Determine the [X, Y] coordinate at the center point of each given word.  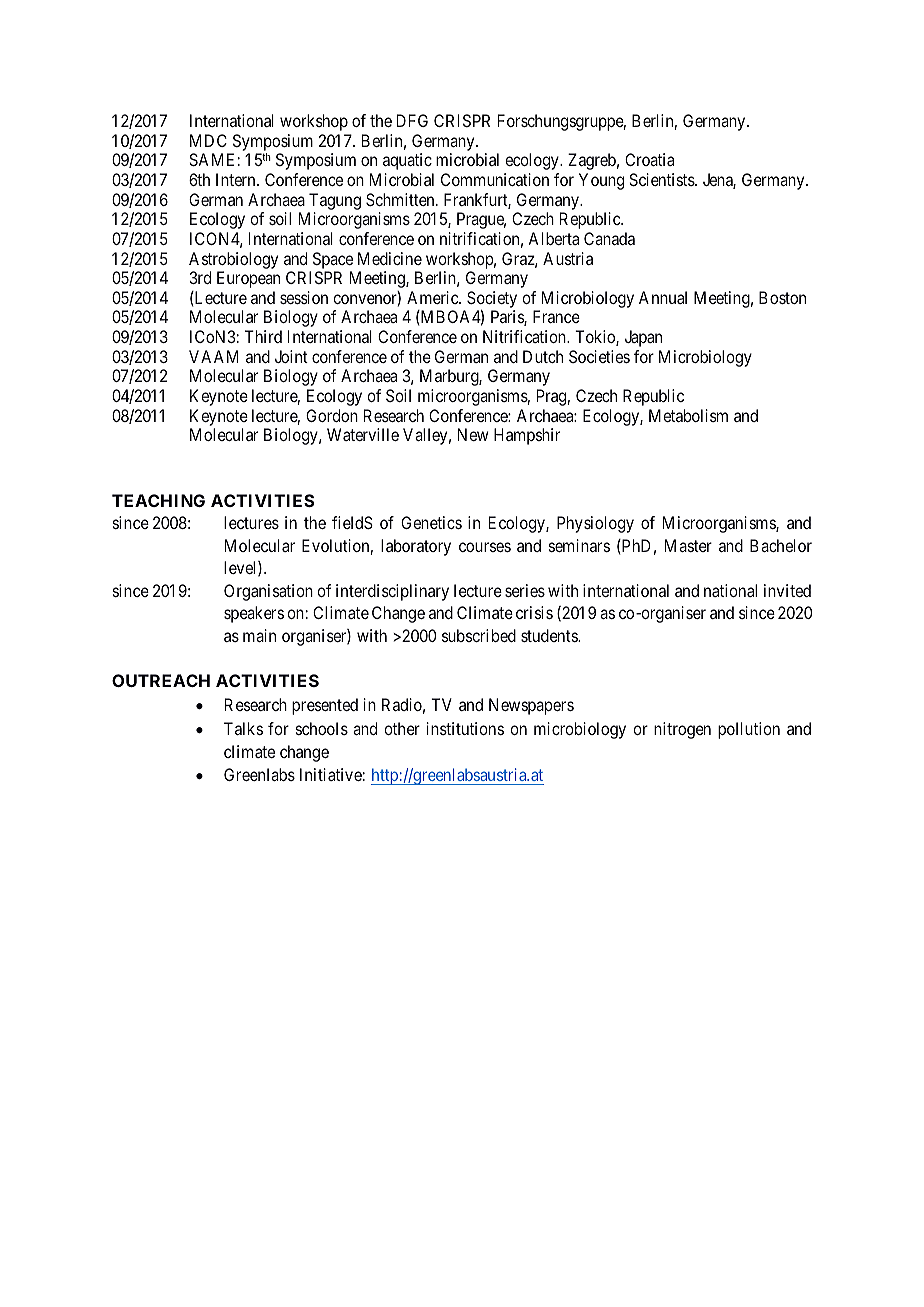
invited [787, 590]
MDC [208, 140]
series [525, 590]
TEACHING [158, 500]
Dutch [543, 356]
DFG [412, 120]
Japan [643, 338]
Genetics [431, 522]
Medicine [390, 258]
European [248, 279]
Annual [663, 297]
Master [688, 545]
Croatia [649, 159]
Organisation [268, 592]
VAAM [213, 356]
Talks [243, 728]
